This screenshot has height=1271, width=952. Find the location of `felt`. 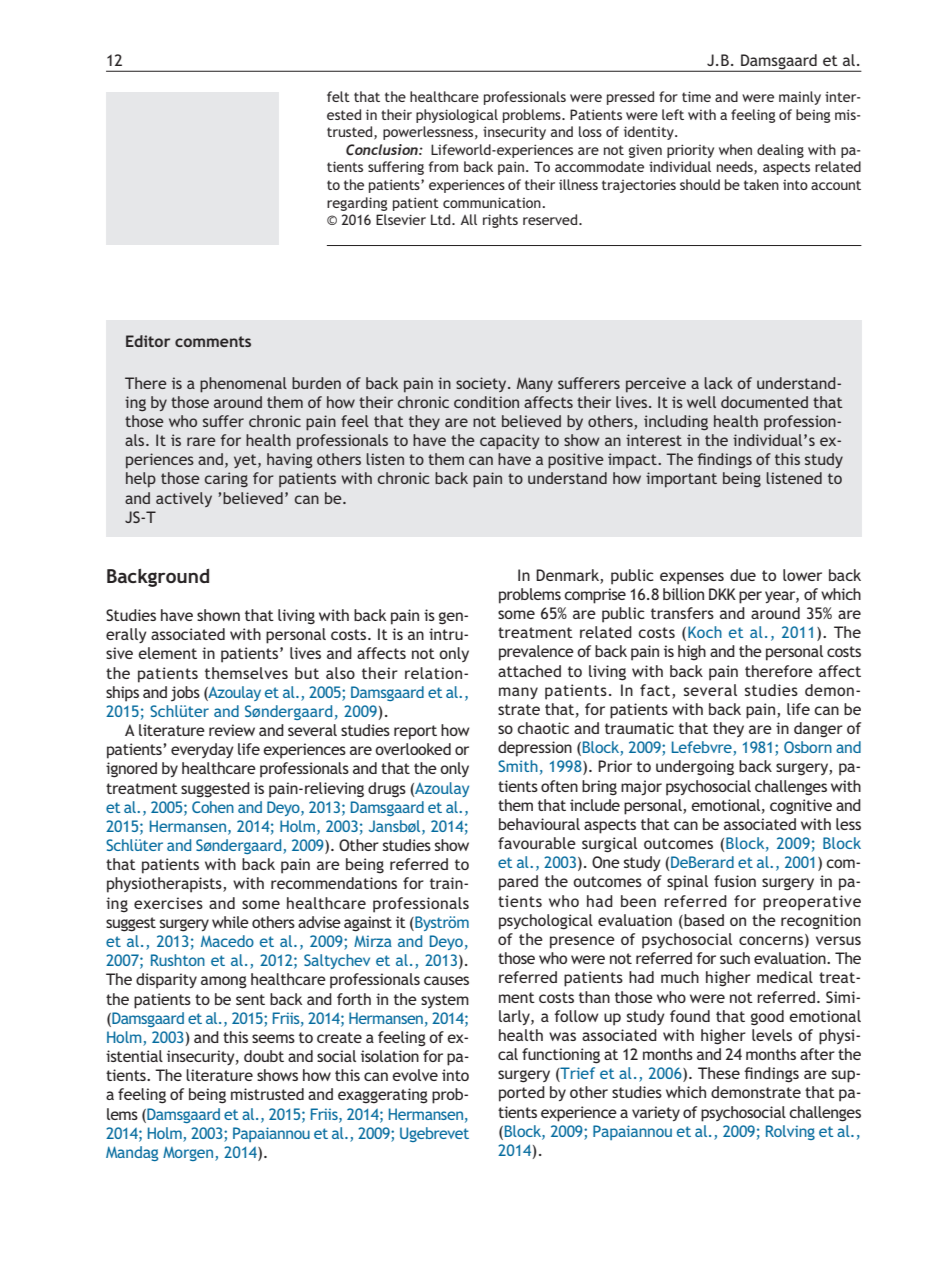

felt is located at coordinates (338, 96).
